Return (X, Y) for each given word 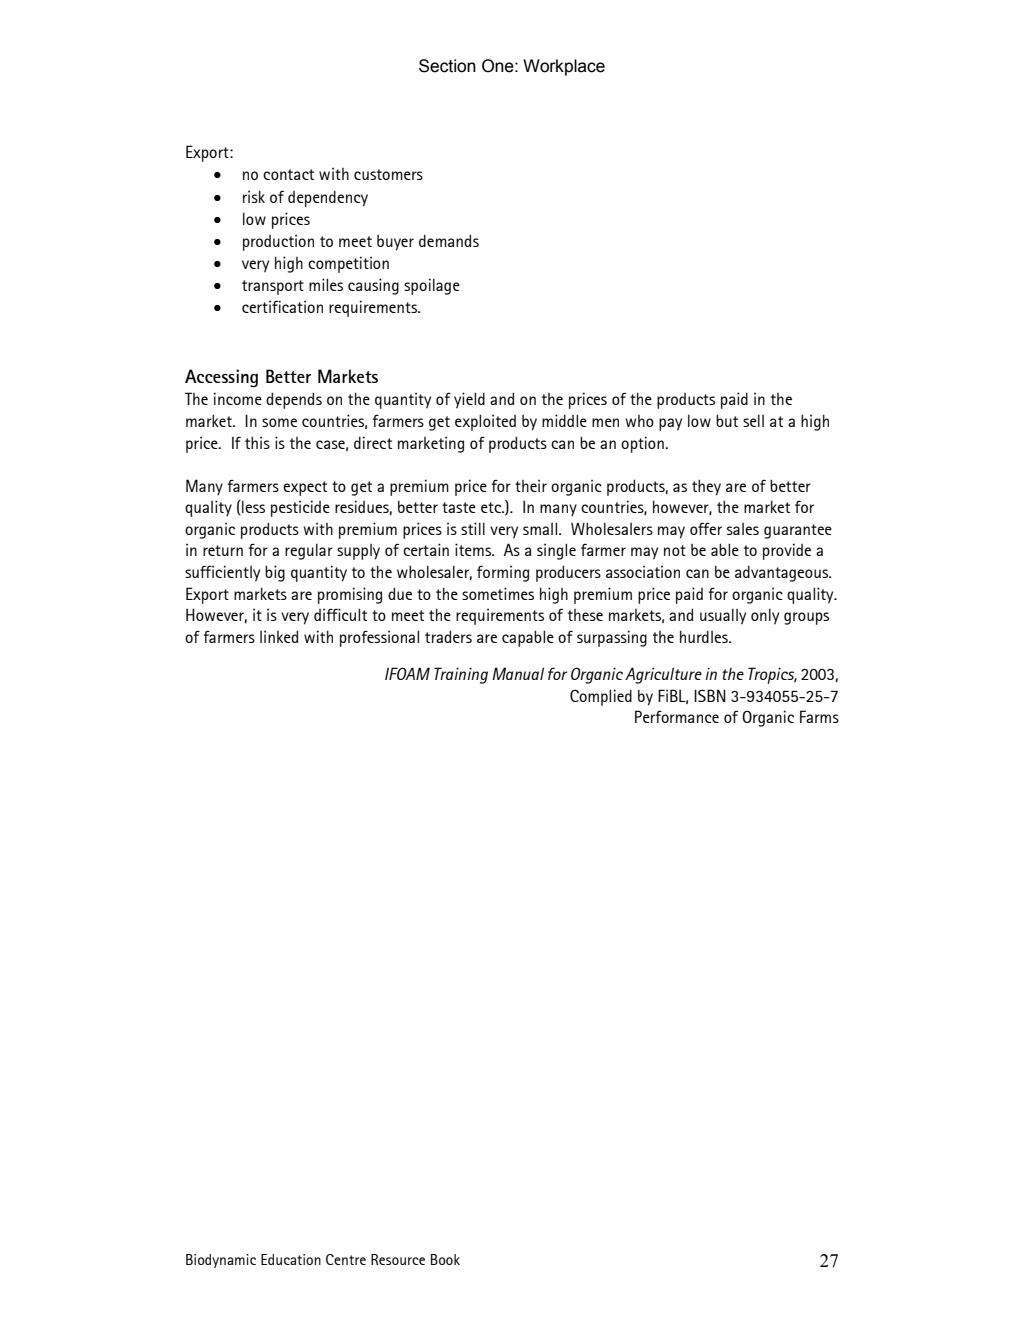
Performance (677, 716)
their (531, 485)
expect (305, 488)
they (706, 487)
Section (447, 66)
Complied (601, 697)
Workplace (564, 67)
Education (291, 1259)
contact (288, 174)
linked (279, 636)
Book (445, 1259)
